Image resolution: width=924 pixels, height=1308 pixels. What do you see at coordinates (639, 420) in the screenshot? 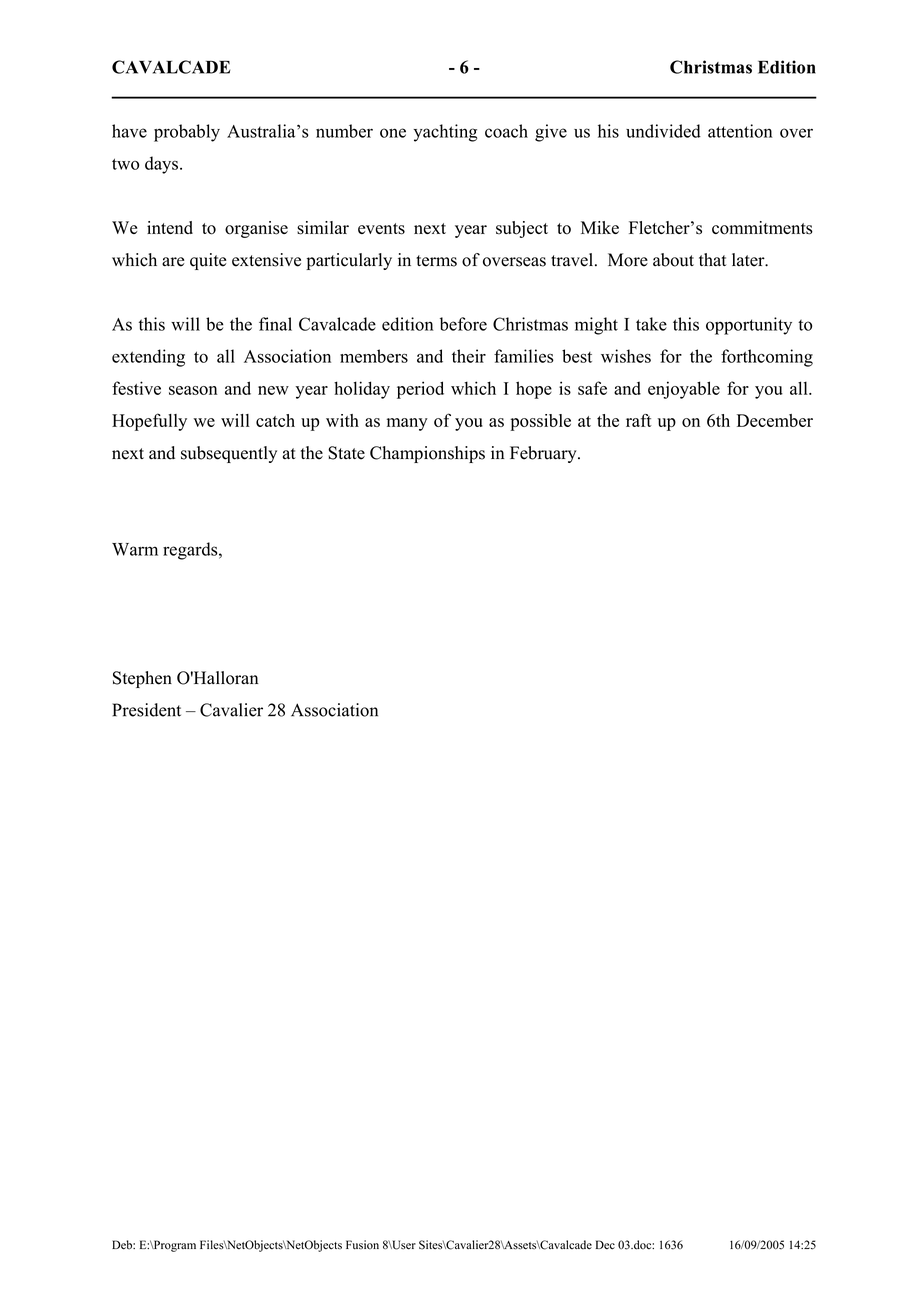
I see `raft` at bounding box center [639, 420].
